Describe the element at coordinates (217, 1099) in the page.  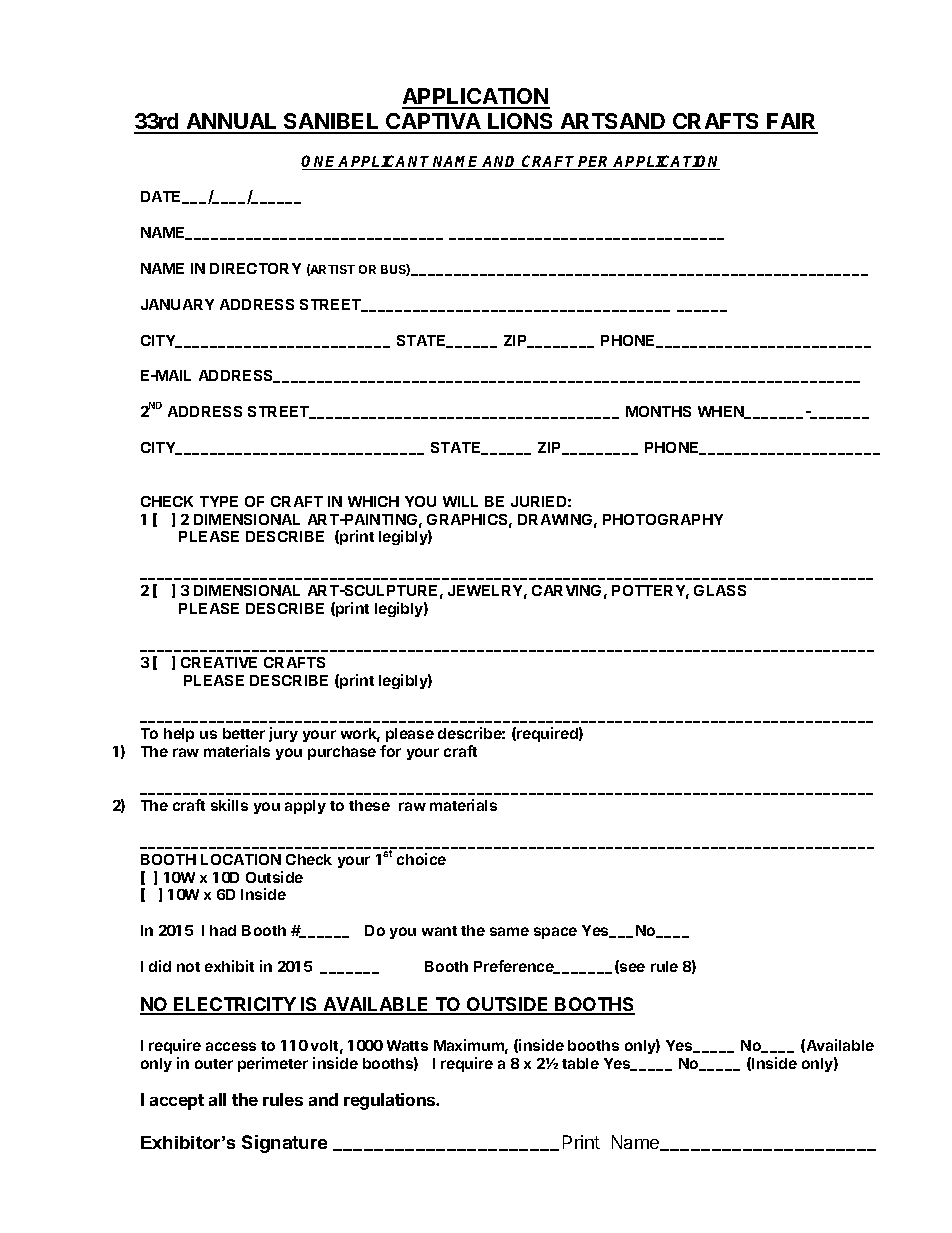
I see `all` at that location.
